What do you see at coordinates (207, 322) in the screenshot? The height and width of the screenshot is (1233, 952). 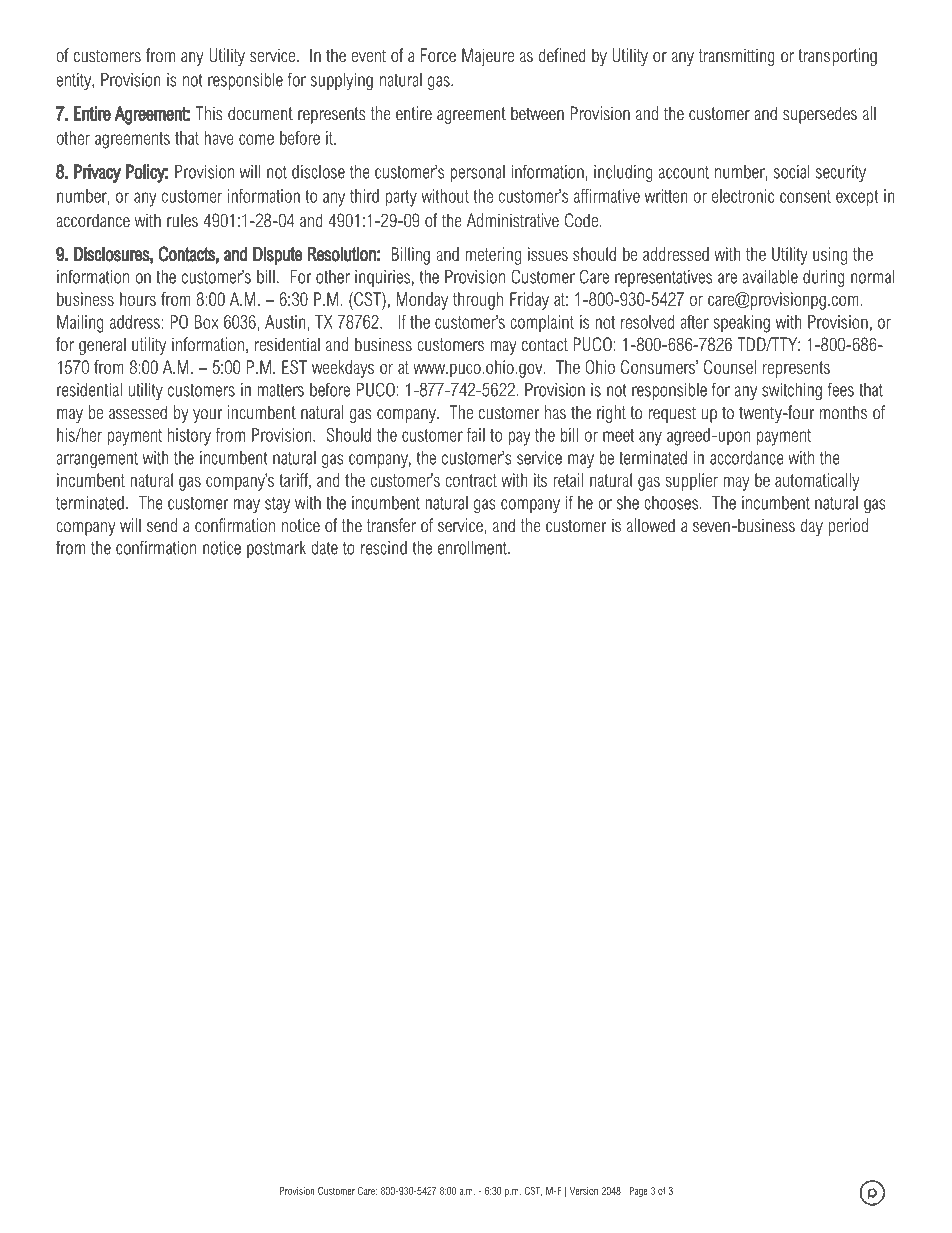 I see `Box` at bounding box center [207, 322].
